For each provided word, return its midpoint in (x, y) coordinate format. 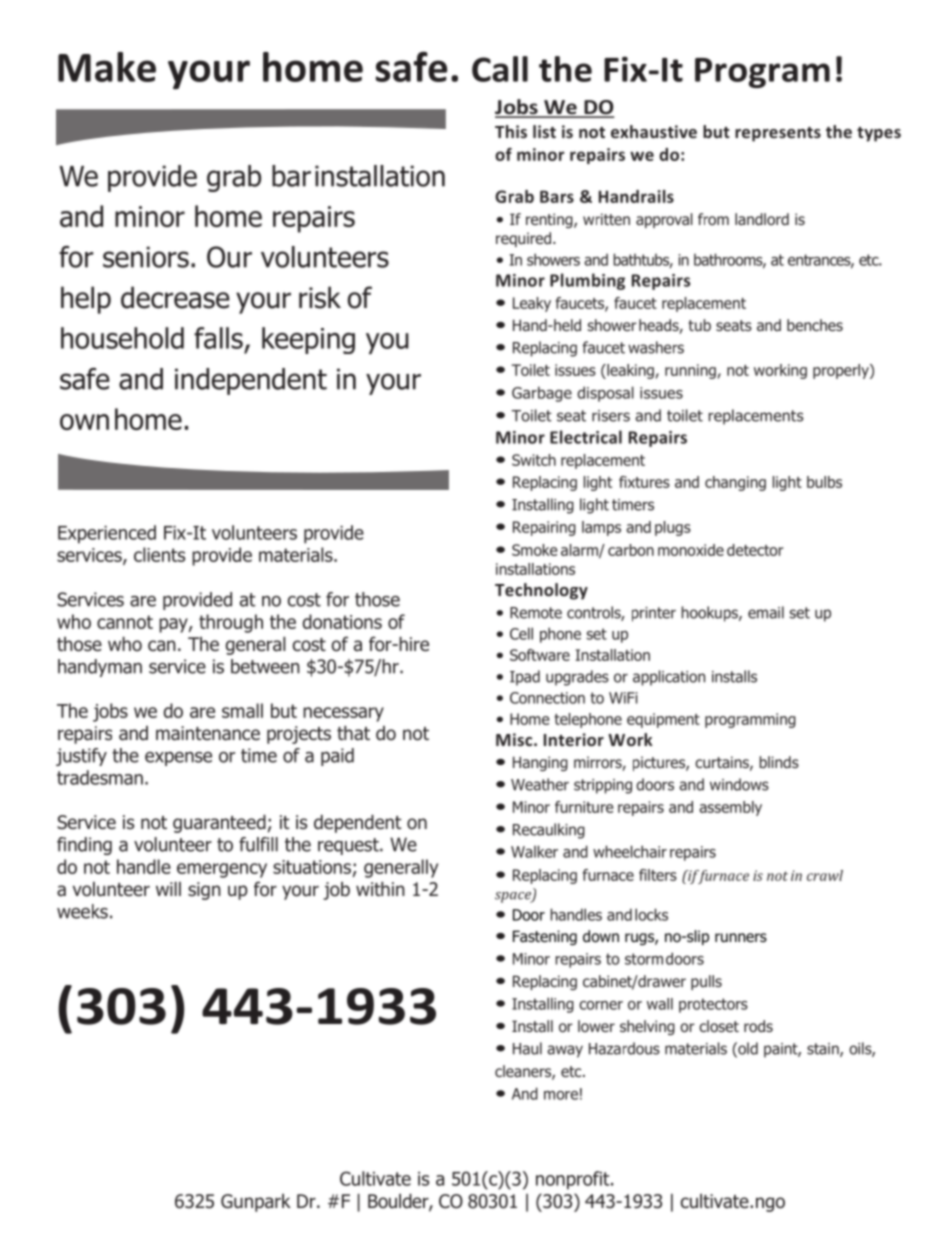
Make (107, 67)
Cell (521, 633)
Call (500, 69)
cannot (125, 622)
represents (778, 134)
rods (758, 1026)
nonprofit (574, 1180)
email (766, 612)
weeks (82, 911)
